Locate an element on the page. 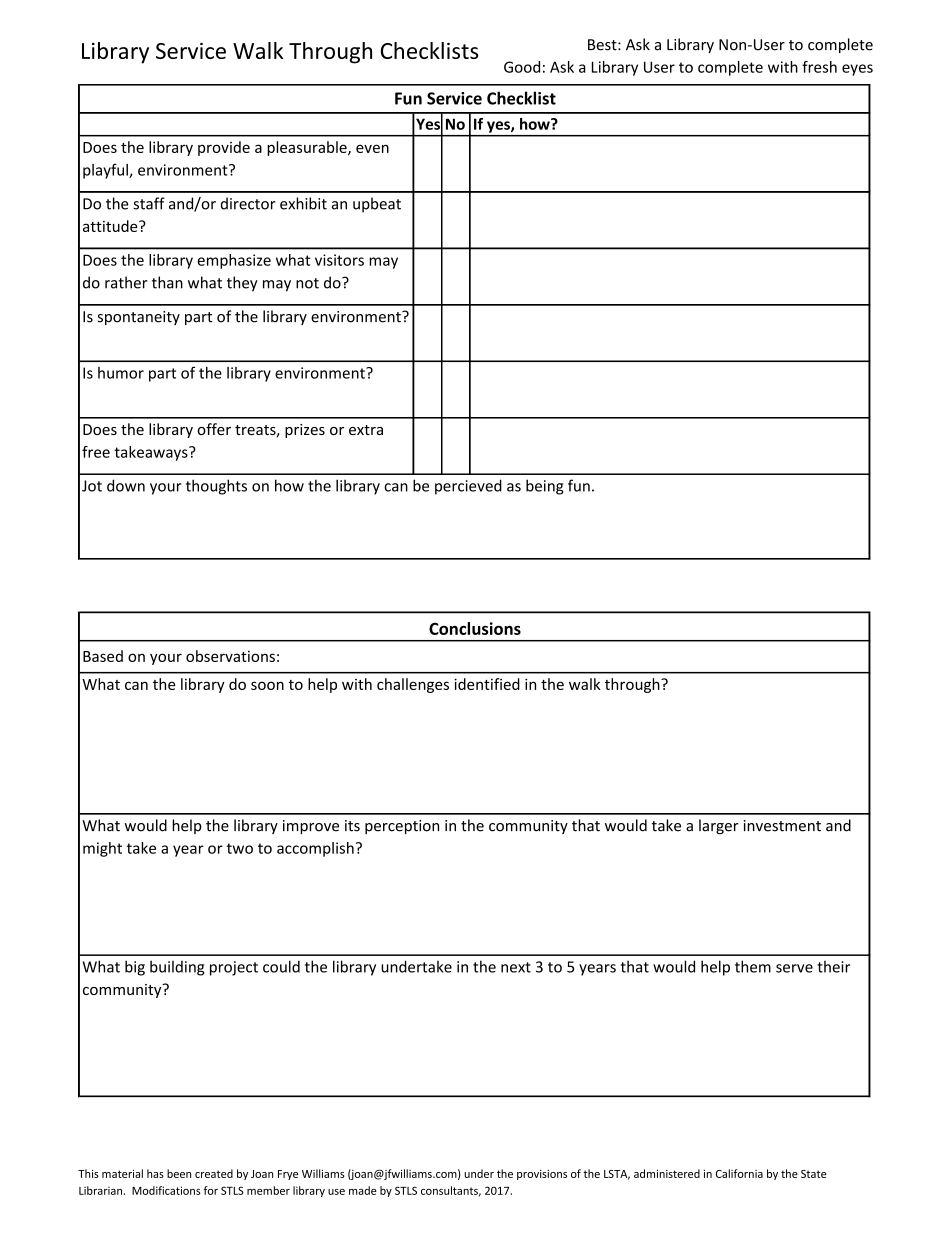 The height and width of the document is (1233, 952). them is located at coordinates (753, 966).
